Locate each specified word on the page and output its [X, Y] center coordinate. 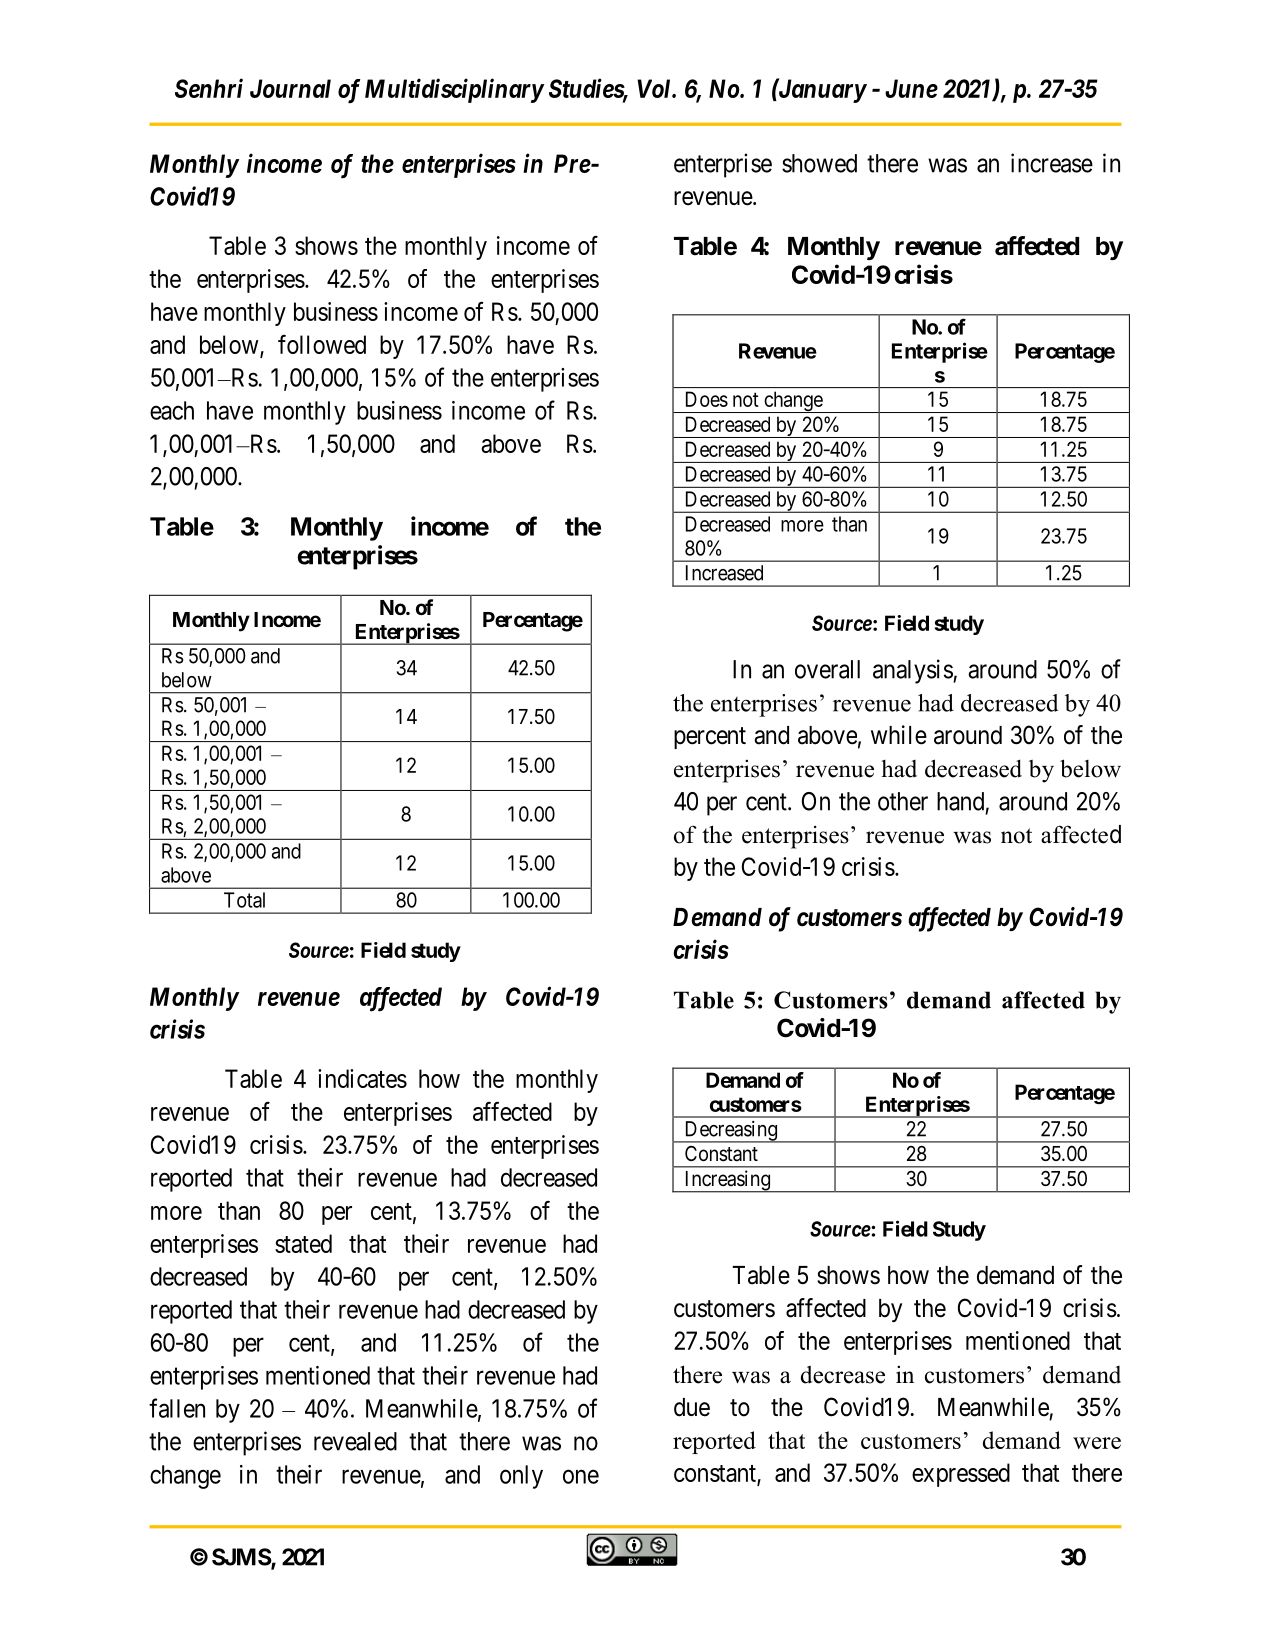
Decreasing [730, 1132]
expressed [961, 1475]
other [903, 801]
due [692, 1407]
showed [819, 163]
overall [827, 669]
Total [244, 900]
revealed [355, 1441]
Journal [290, 88]
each [172, 410]
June [911, 88]
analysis [913, 671]
